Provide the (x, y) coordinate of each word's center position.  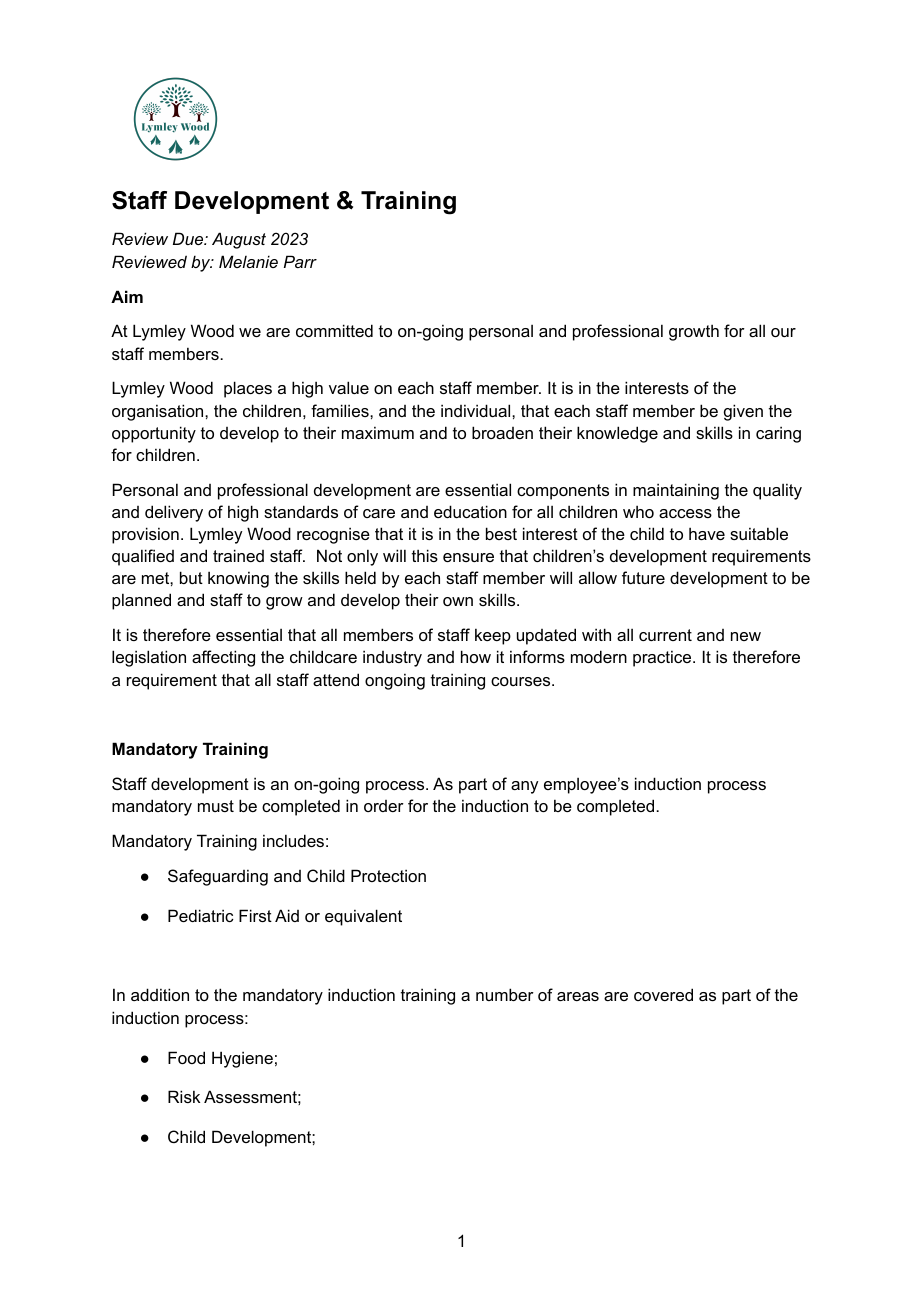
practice (663, 658)
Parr (300, 261)
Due (189, 238)
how (476, 656)
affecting (223, 658)
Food (186, 1057)
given (743, 412)
